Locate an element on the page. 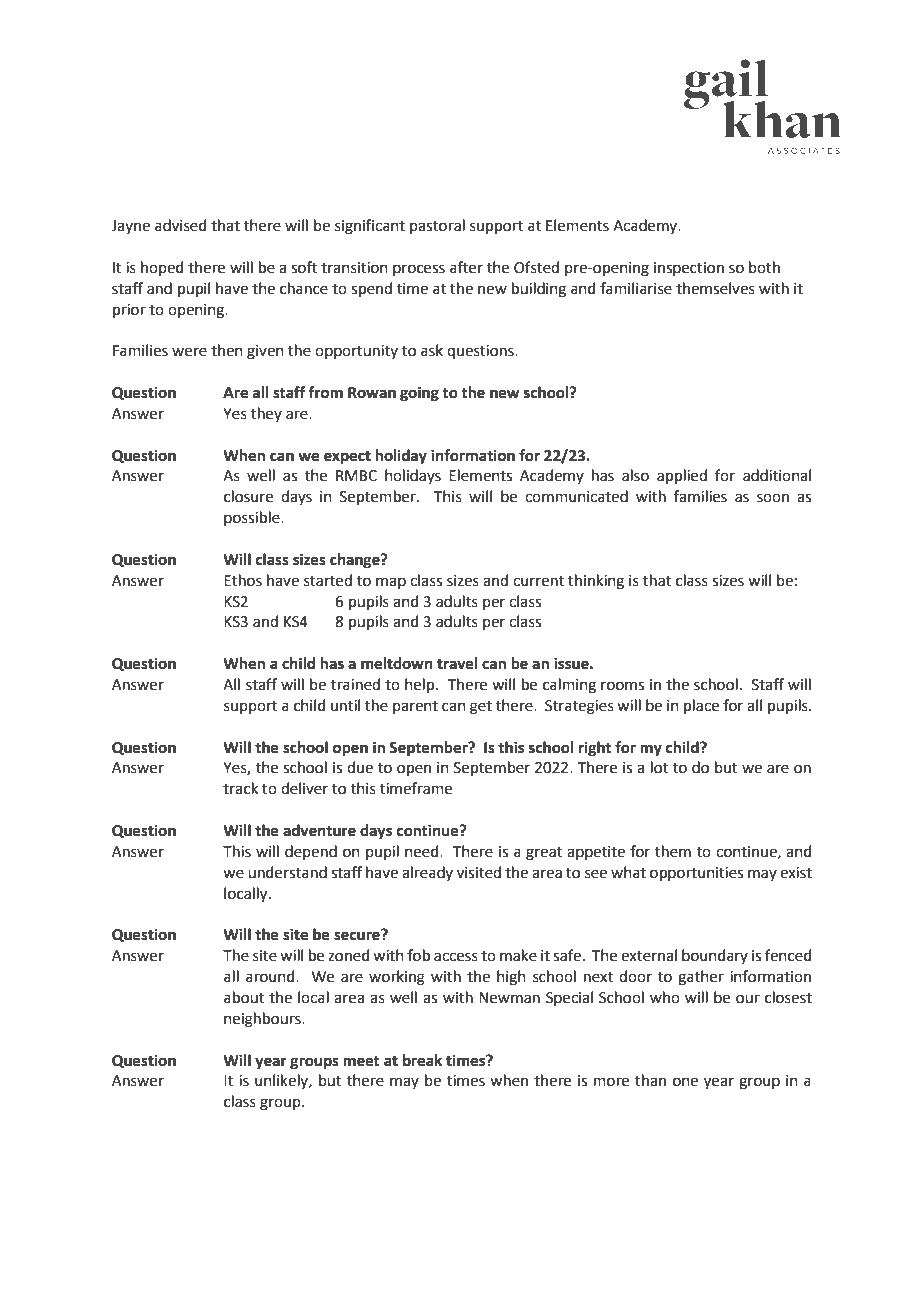  they is located at coordinates (266, 414).
